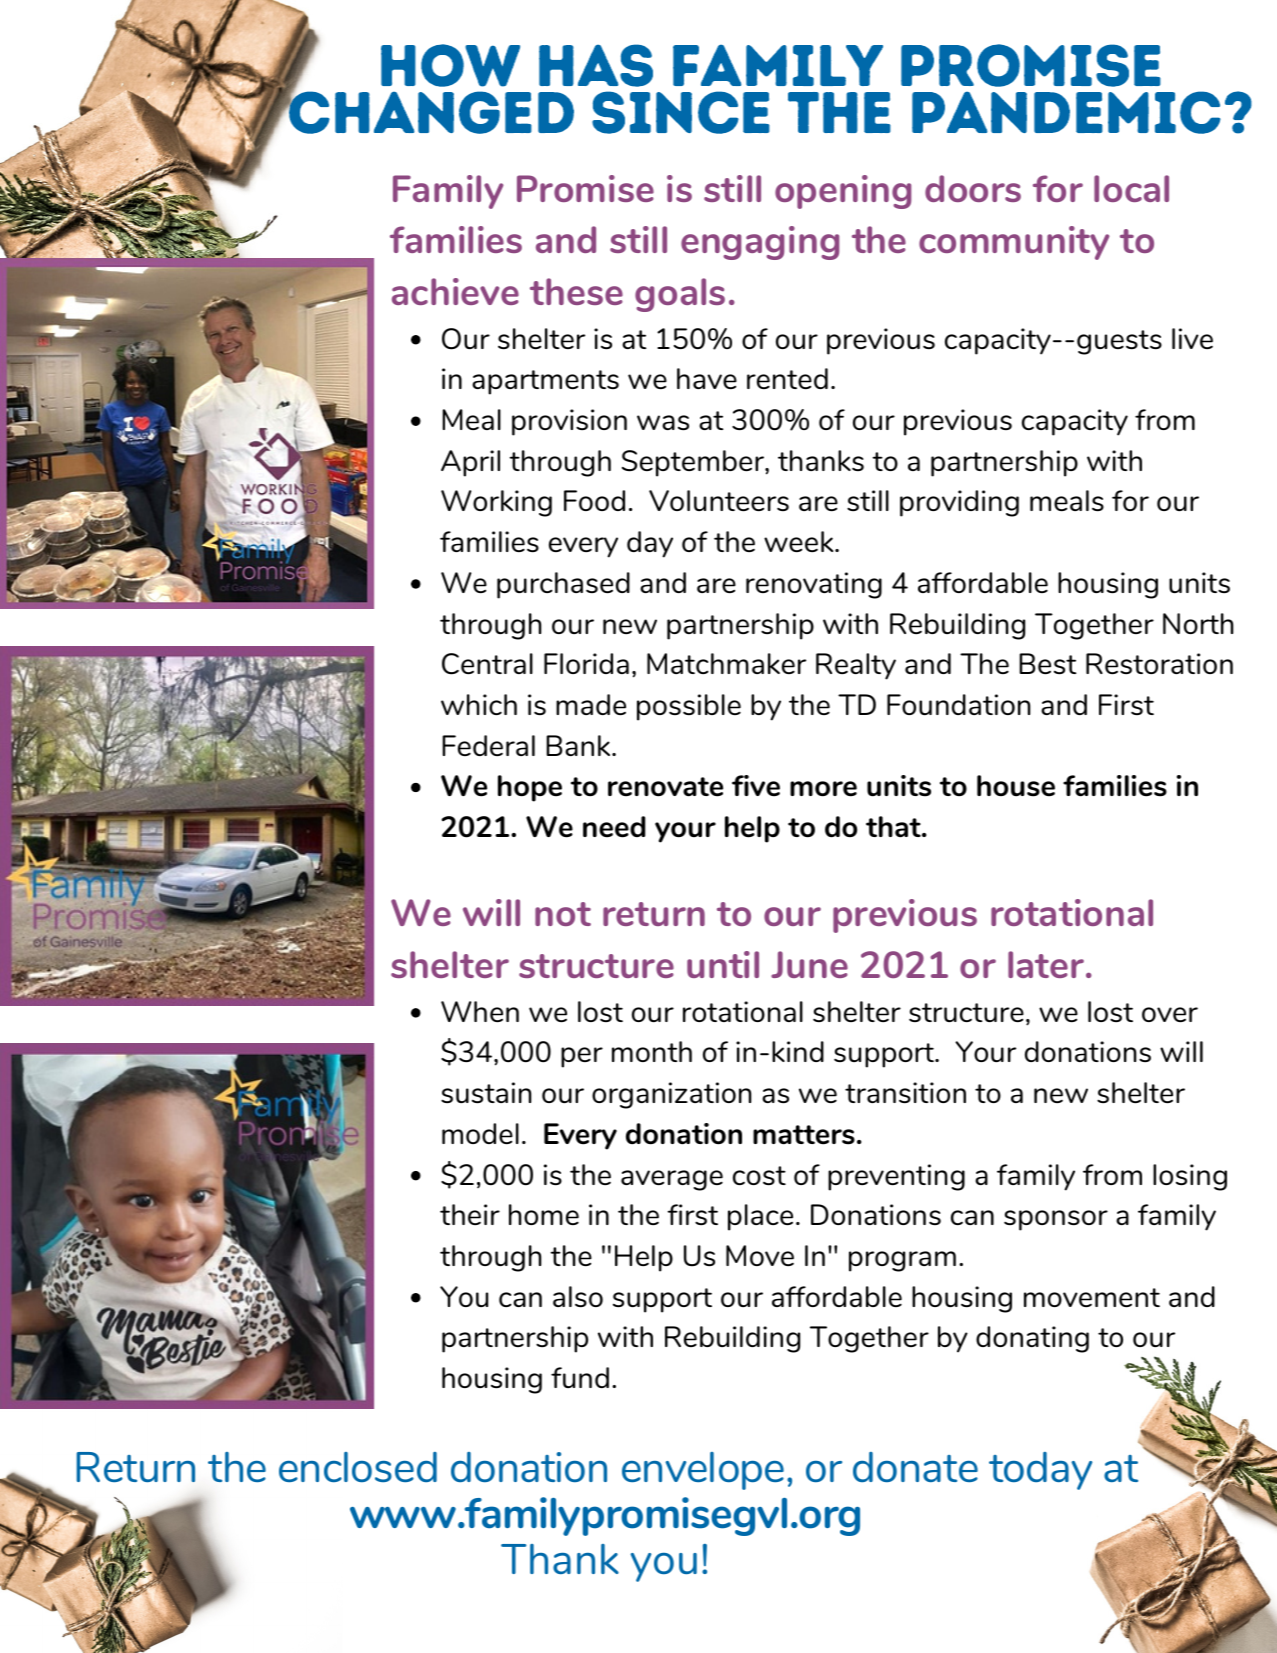  Describe the element at coordinates (1198, 623) in the page. I see `North` at that location.
